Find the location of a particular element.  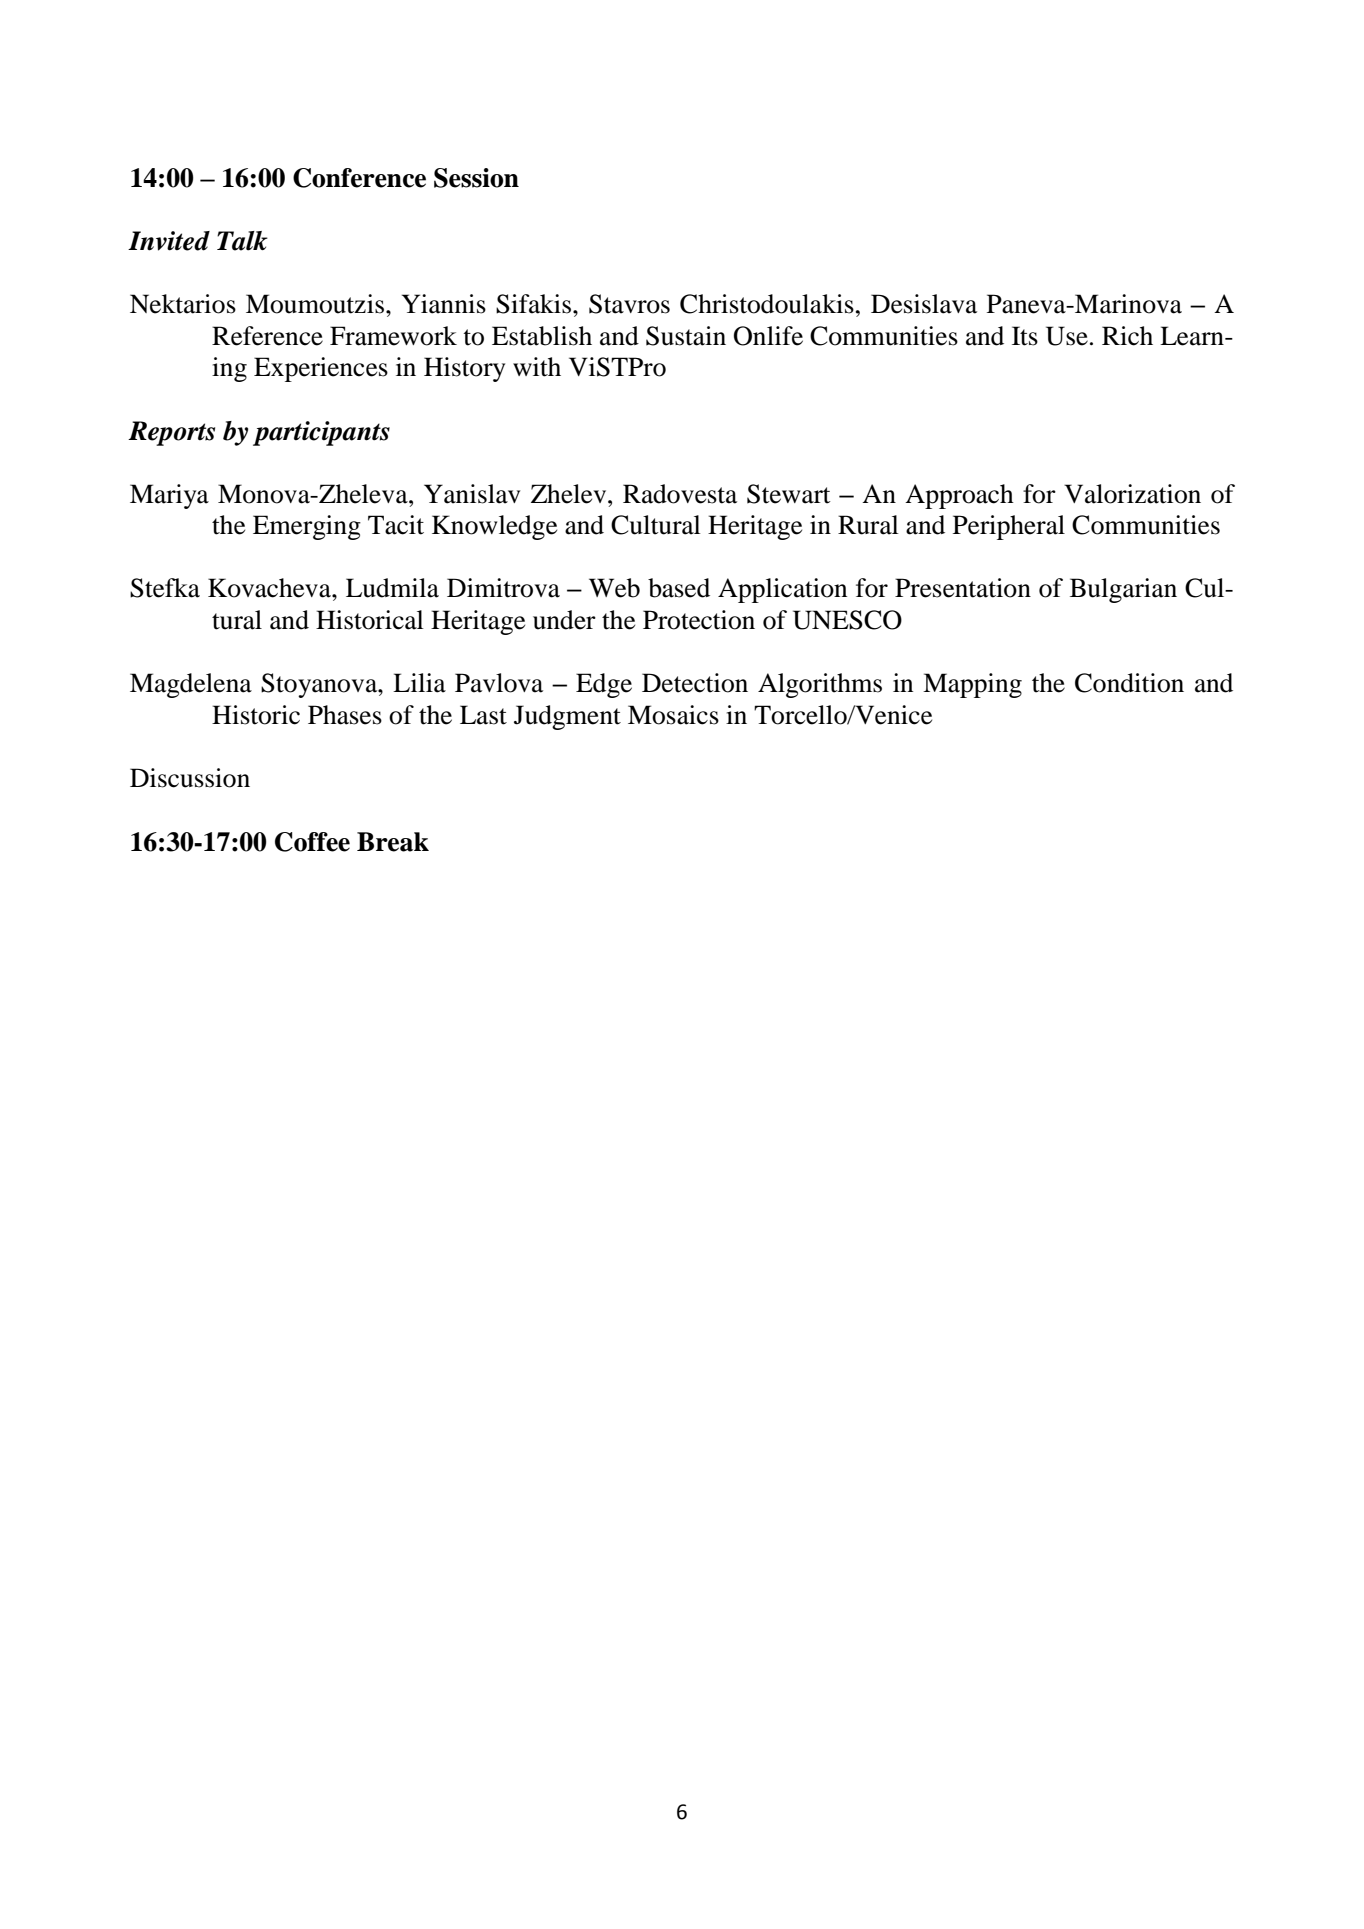

Coffee is located at coordinates (312, 842).
